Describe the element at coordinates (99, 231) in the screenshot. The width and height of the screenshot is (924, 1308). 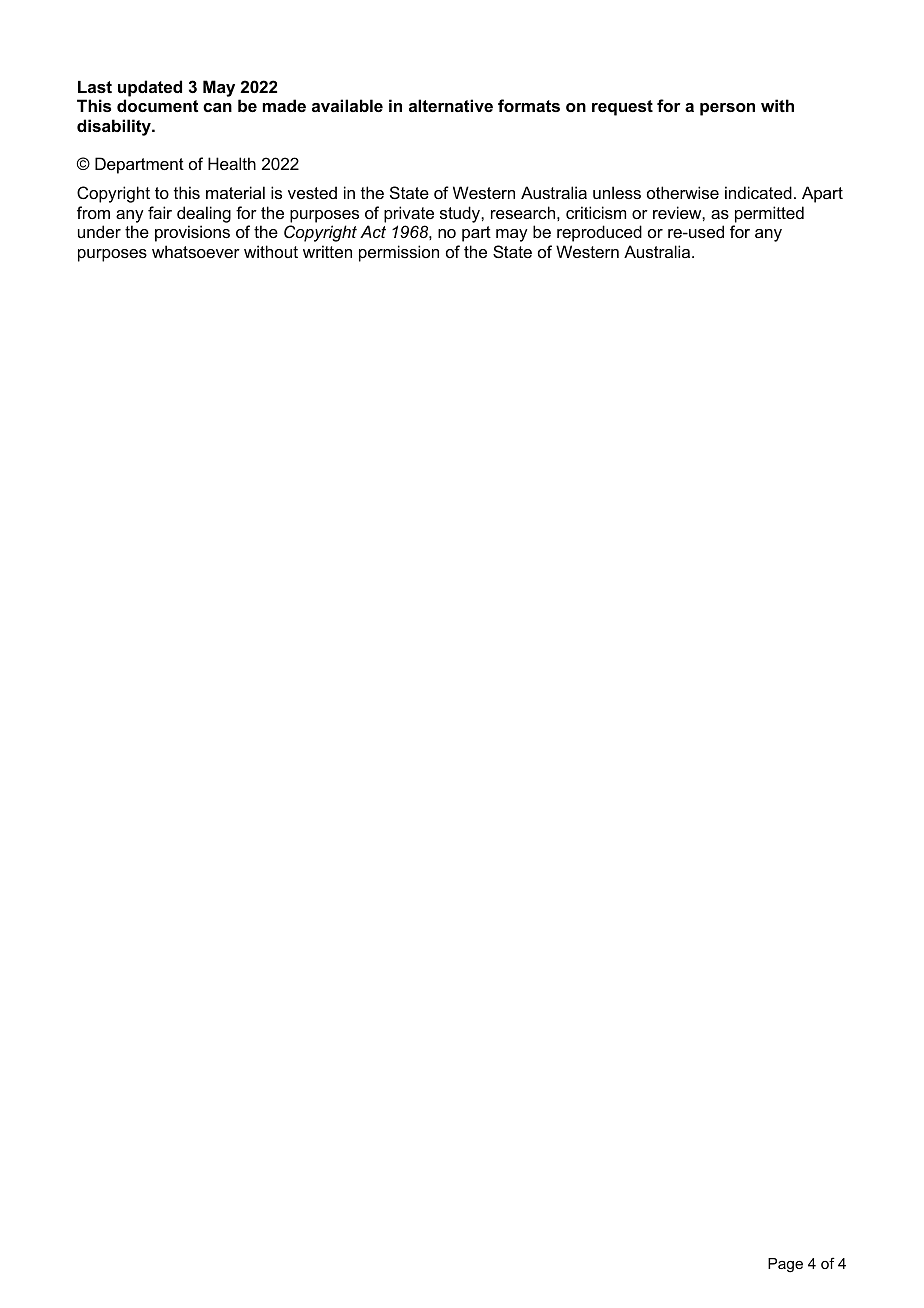
I see `under` at that location.
